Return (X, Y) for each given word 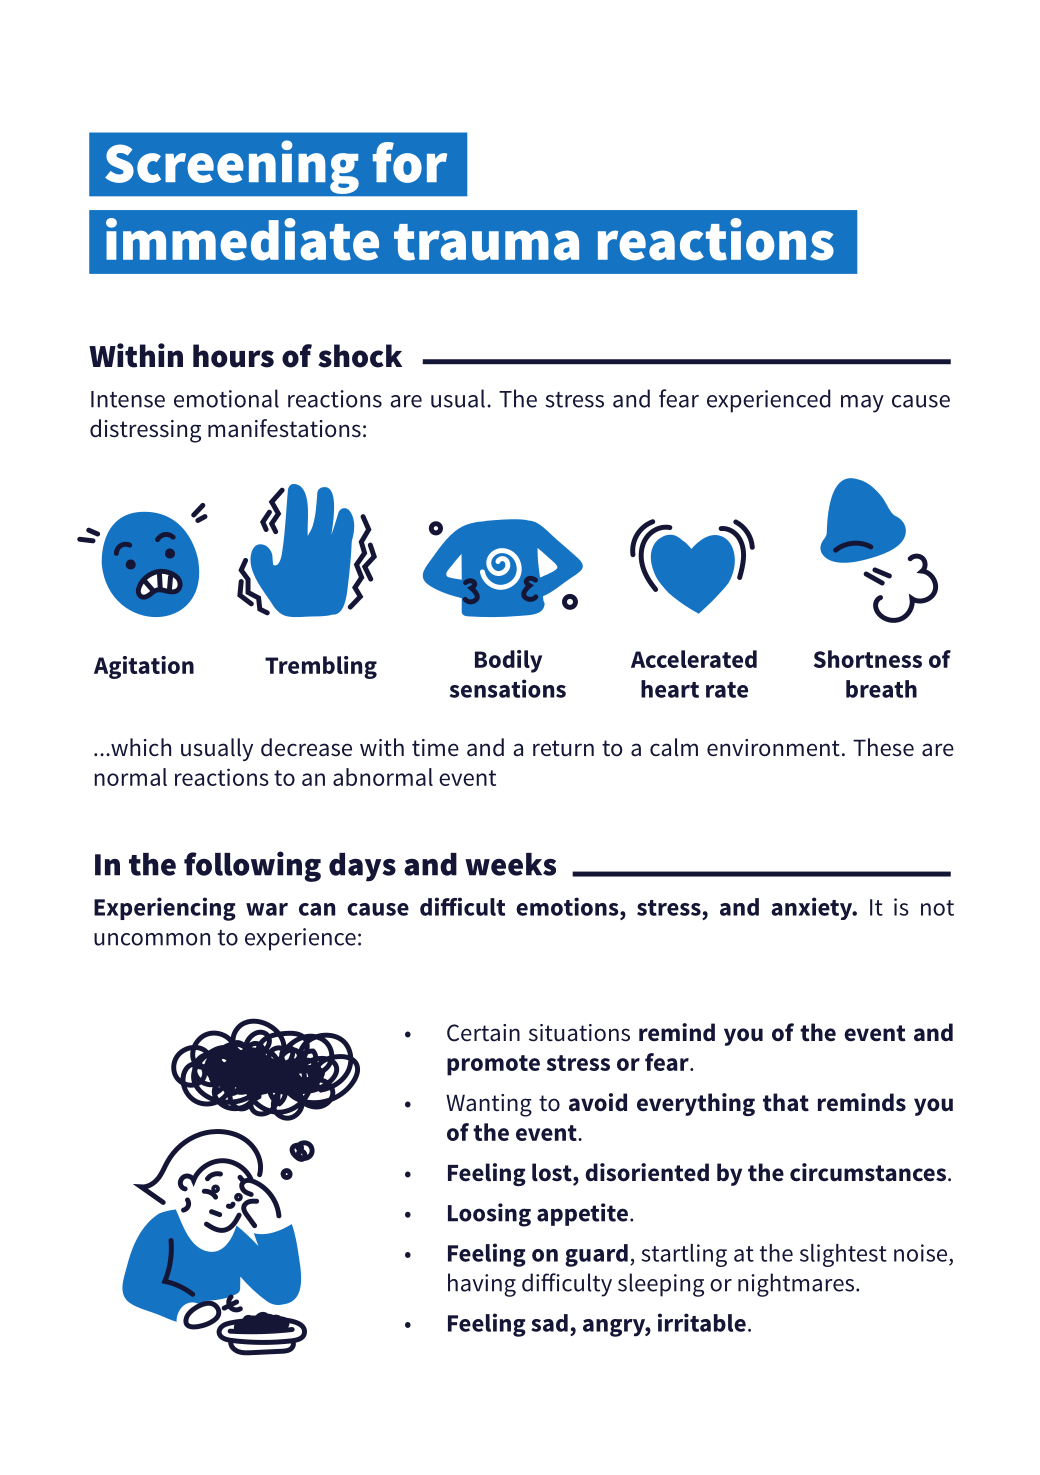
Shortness (868, 659)
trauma (486, 242)
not (937, 908)
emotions (568, 906)
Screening (232, 167)
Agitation (144, 667)
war (267, 909)
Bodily (508, 661)
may (862, 404)
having (482, 1285)
